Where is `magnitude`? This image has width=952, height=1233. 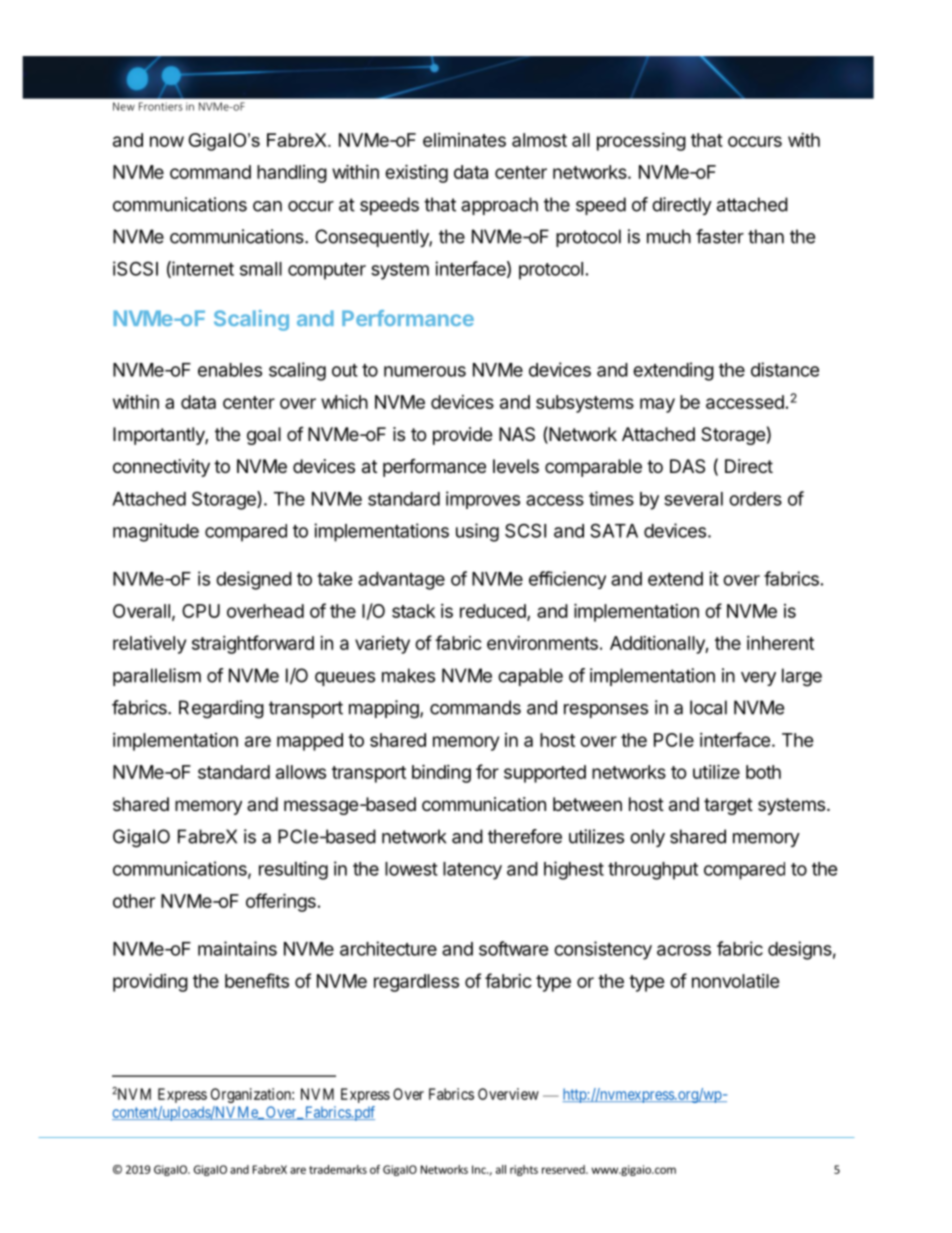 magnitude is located at coordinates (156, 532).
